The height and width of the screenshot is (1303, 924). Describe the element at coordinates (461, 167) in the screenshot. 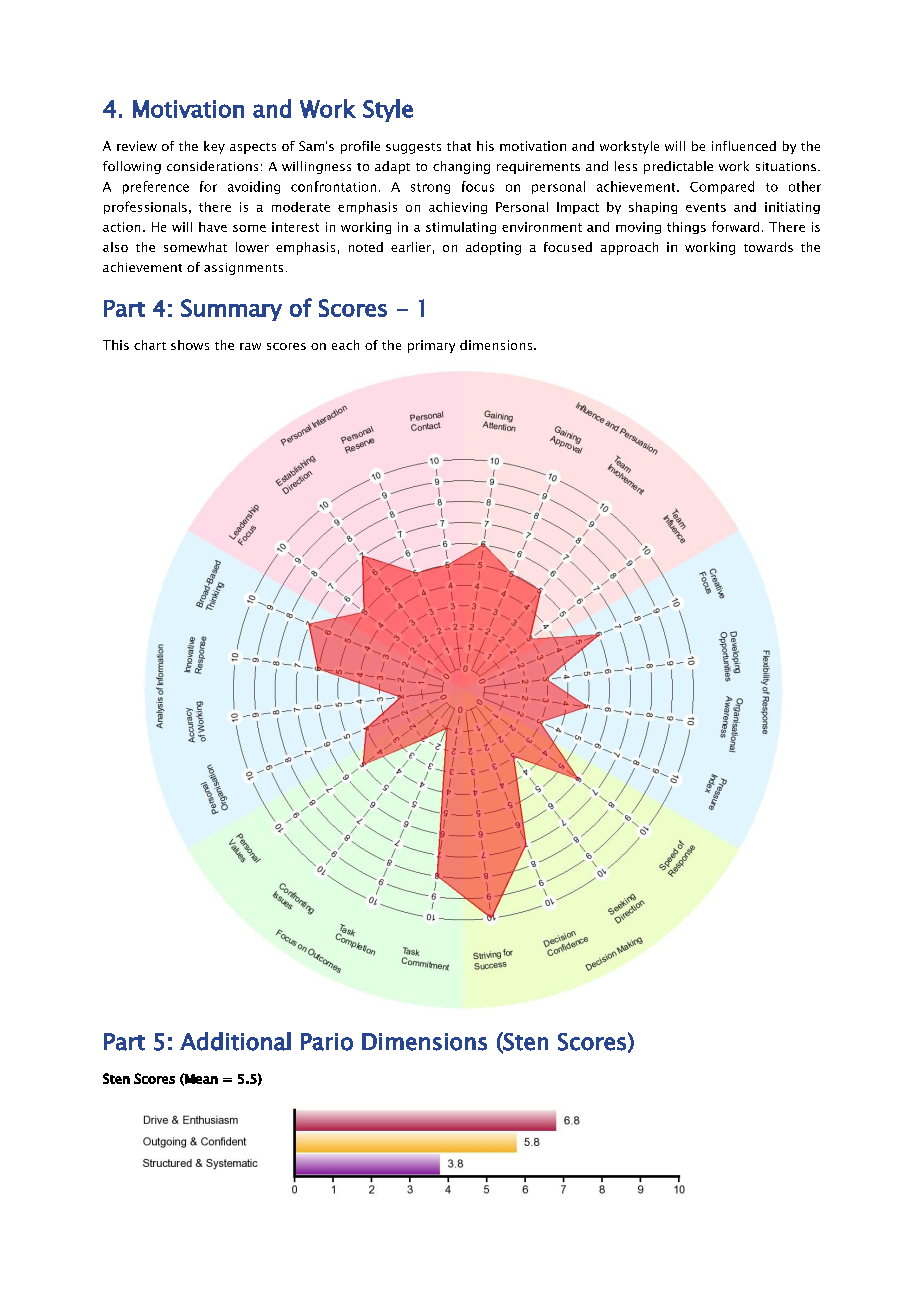

I see `changing` at that location.
